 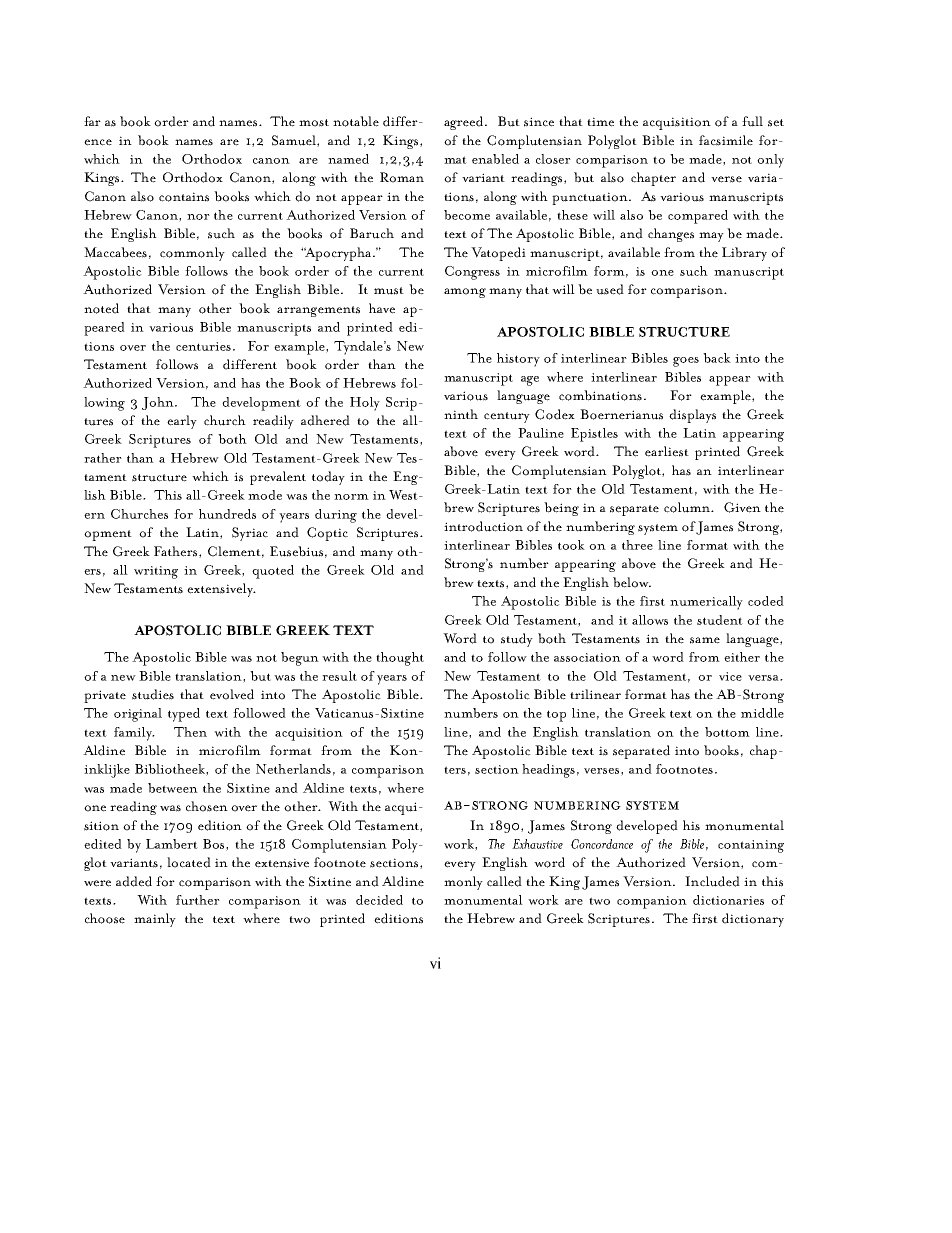 What do you see at coordinates (465, 123) in the screenshot?
I see `agreed` at bounding box center [465, 123].
